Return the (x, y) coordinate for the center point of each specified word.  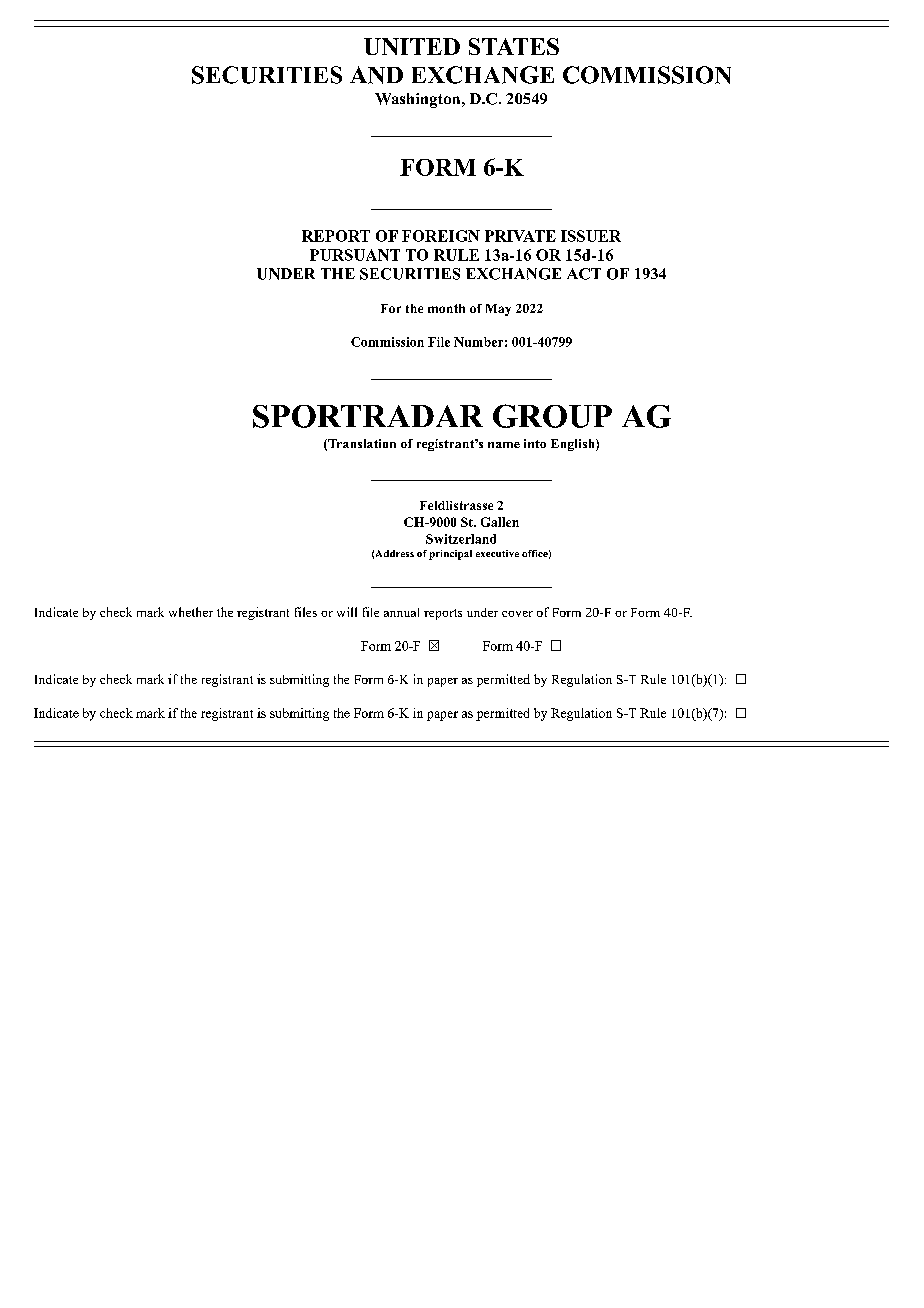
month (446, 308)
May (498, 310)
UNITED (412, 46)
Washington (419, 100)
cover (517, 614)
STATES (514, 46)
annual (401, 612)
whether (191, 612)
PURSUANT (355, 255)
